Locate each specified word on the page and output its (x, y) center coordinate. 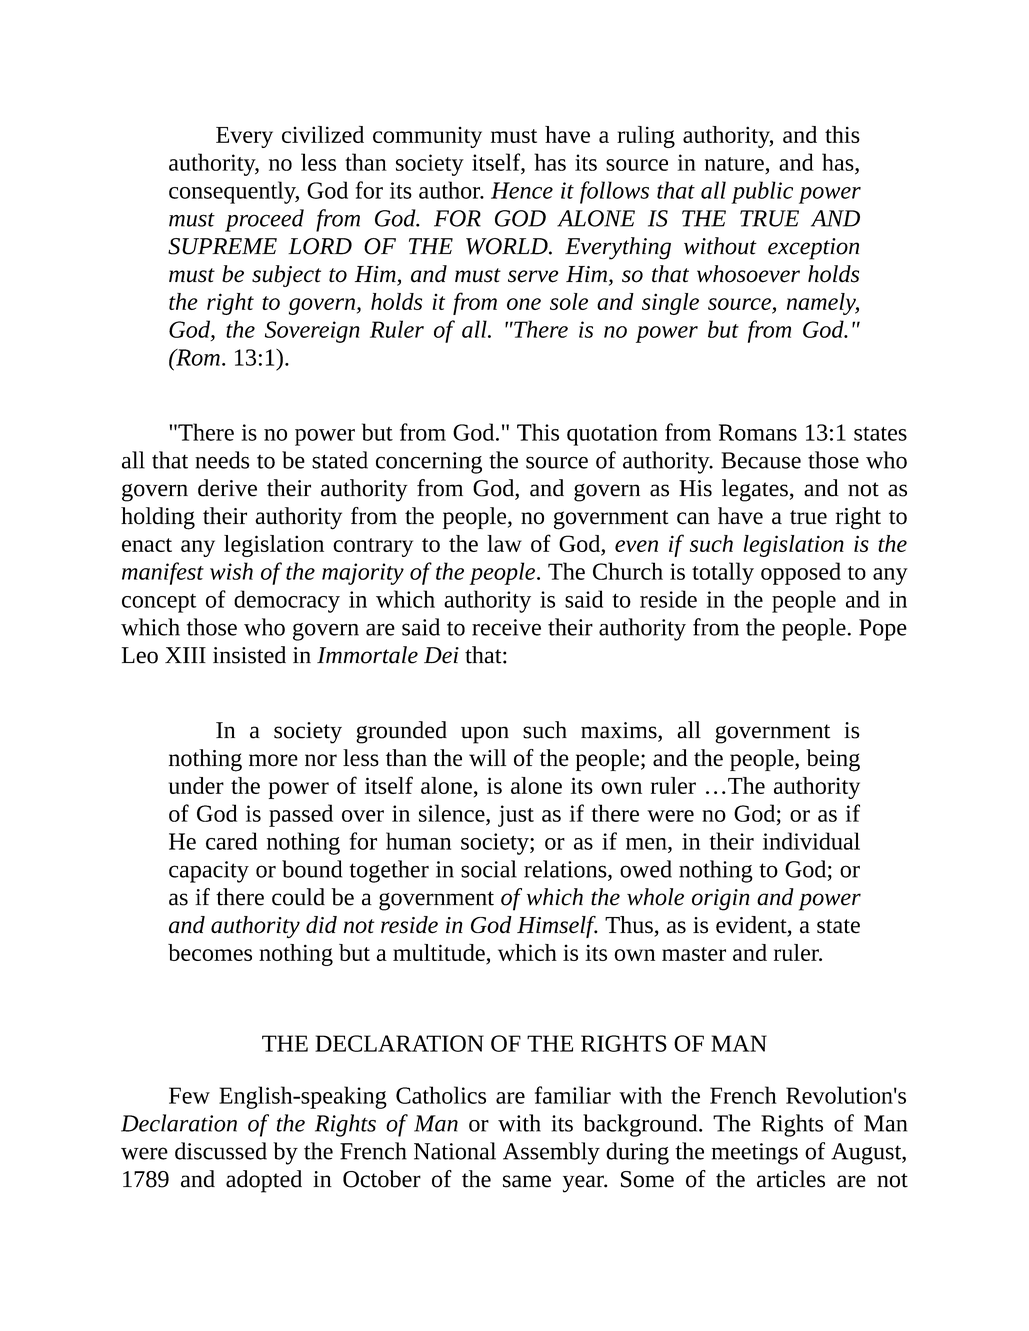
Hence (522, 190)
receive (506, 627)
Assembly (551, 1153)
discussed (221, 1151)
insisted (249, 655)
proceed (264, 220)
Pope (883, 630)
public (762, 192)
